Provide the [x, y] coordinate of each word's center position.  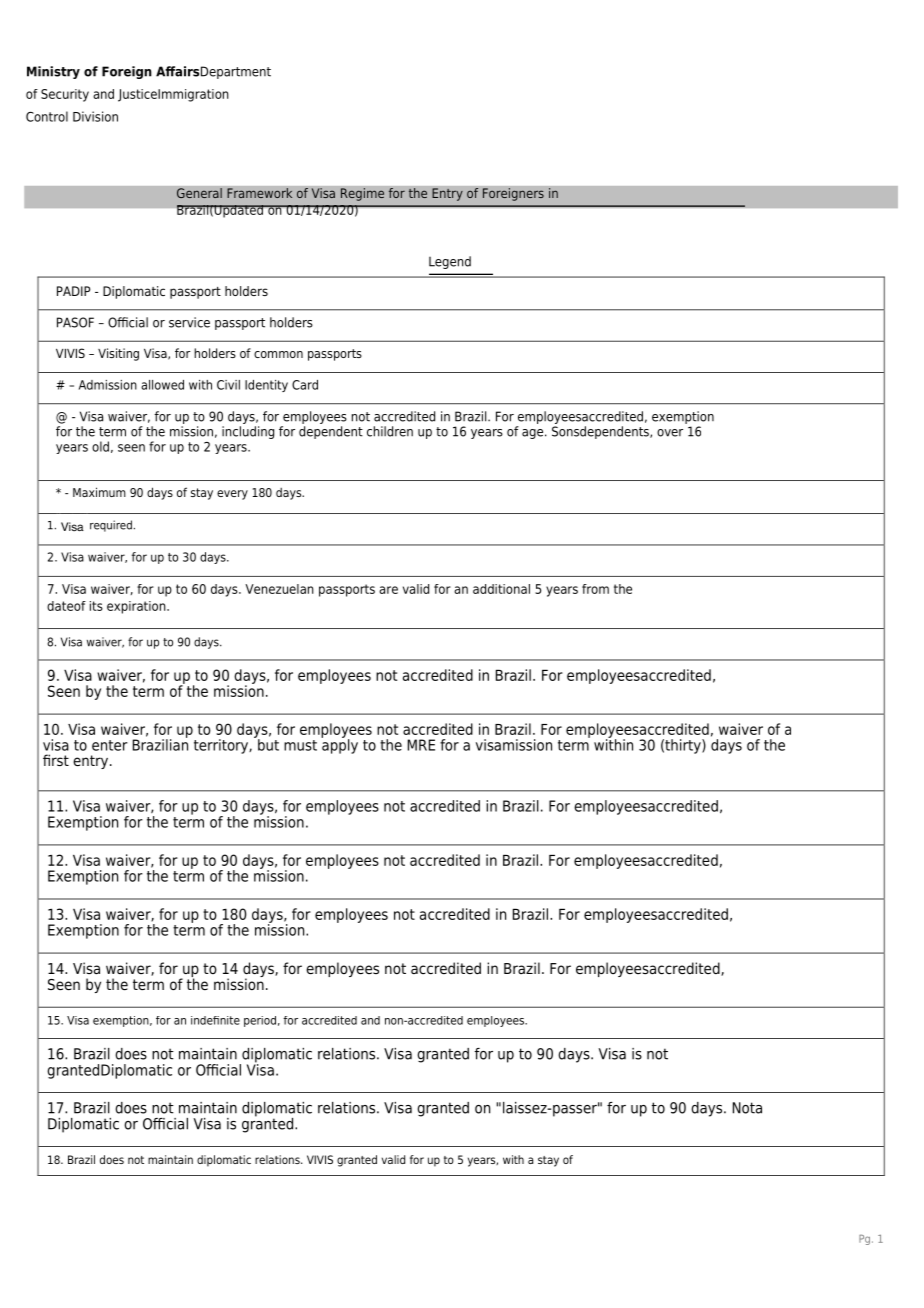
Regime [362, 194]
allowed [162, 385]
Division [95, 116]
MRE [421, 745]
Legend [450, 262]
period [260, 1021]
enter [110, 745]
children [390, 431]
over [670, 433]
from [595, 589]
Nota [747, 1108]
